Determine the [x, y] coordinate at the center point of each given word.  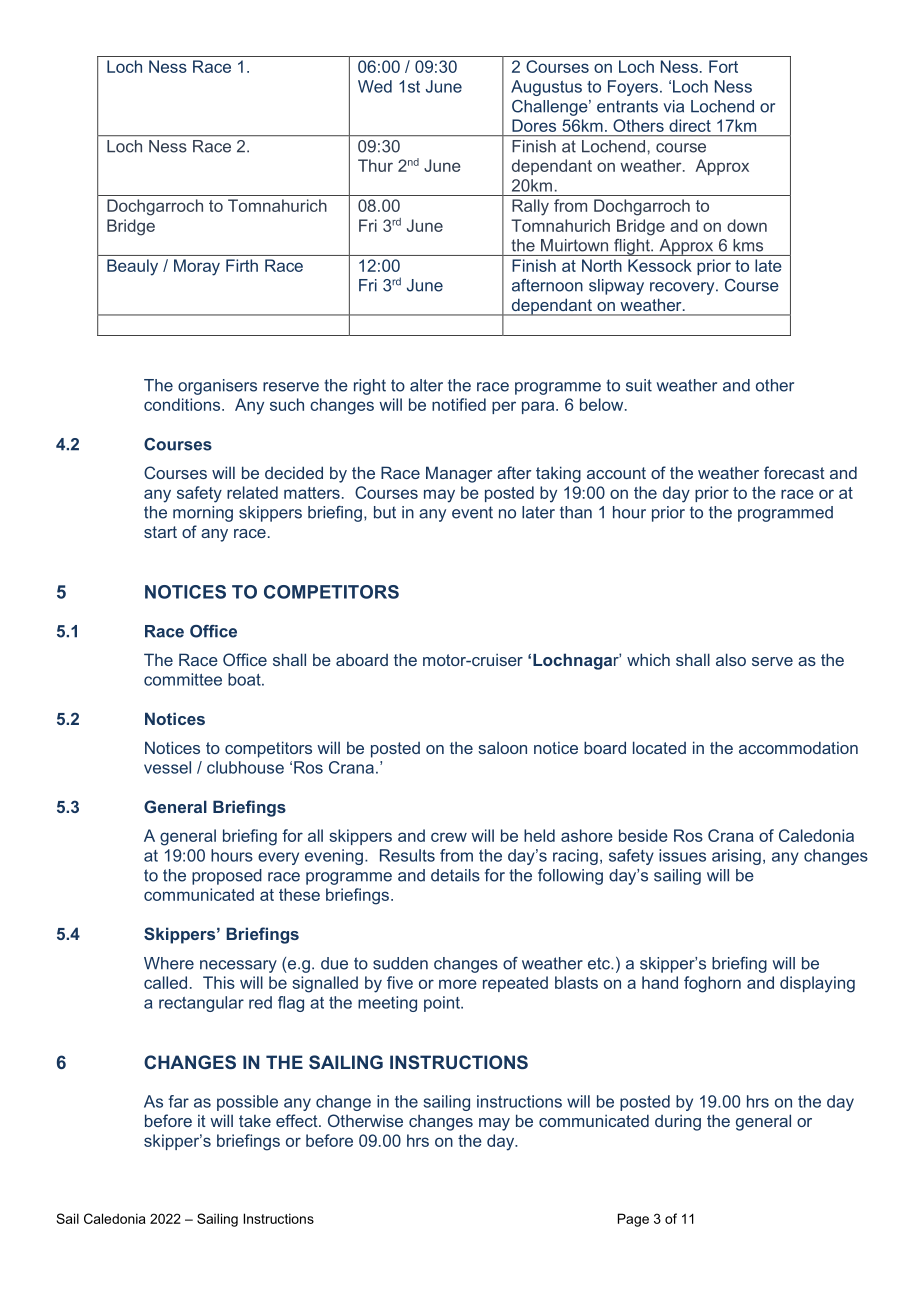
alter [426, 385]
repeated [515, 984]
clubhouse [245, 767]
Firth [242, 265]
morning [203, 514]
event [472, 512]
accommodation [798, 747]
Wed [375, 86]
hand [660, 982]
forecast [794, 472]
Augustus [546, 88]
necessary [238, 966]
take [255, 1121]
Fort [723, 66]
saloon [502, 748]
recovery [683, 288]
